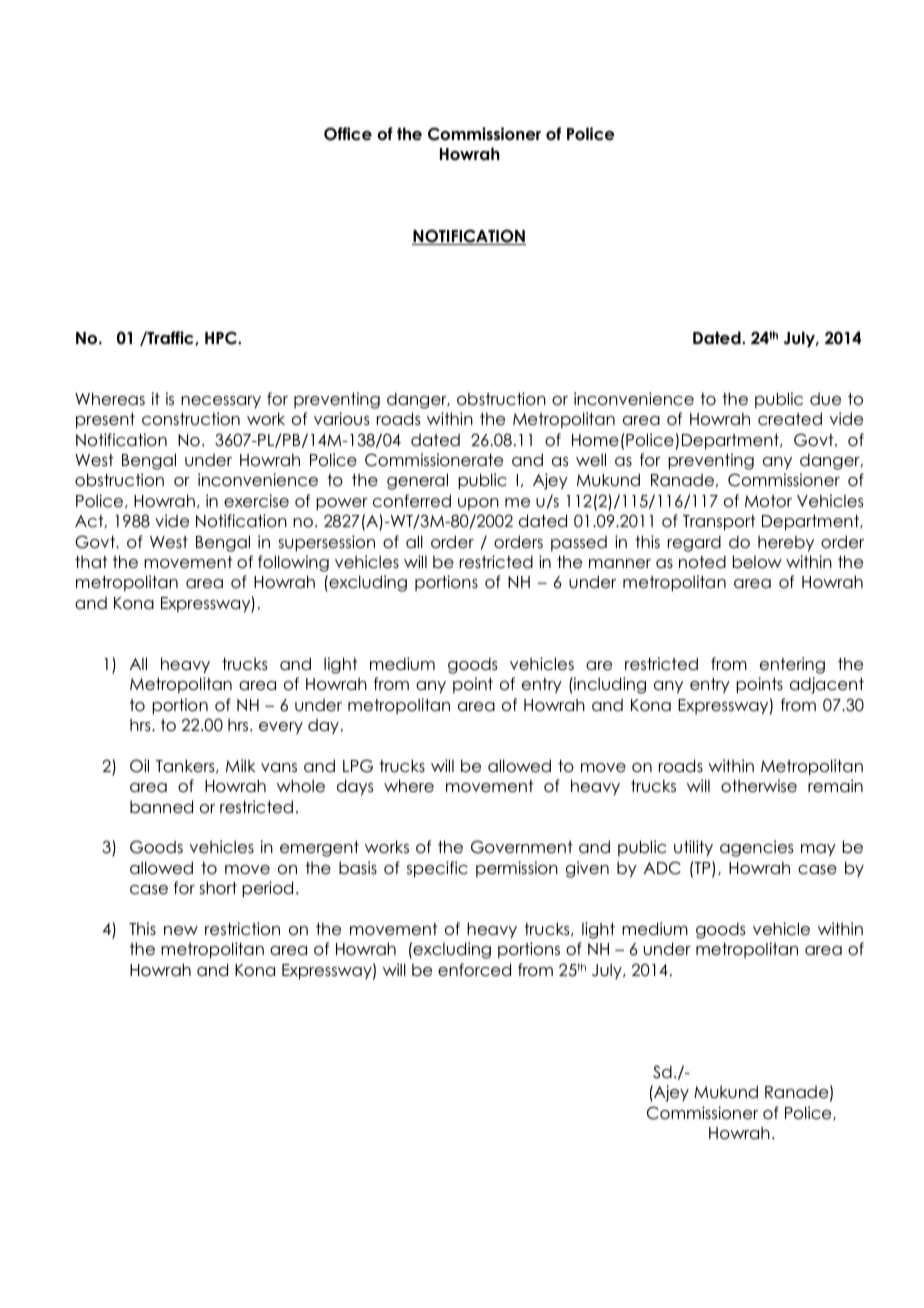 The image size is (924, 1308). What do you see at coordinates (91, 562) in the page?
I see `that` at bounding box center [91, 562].
